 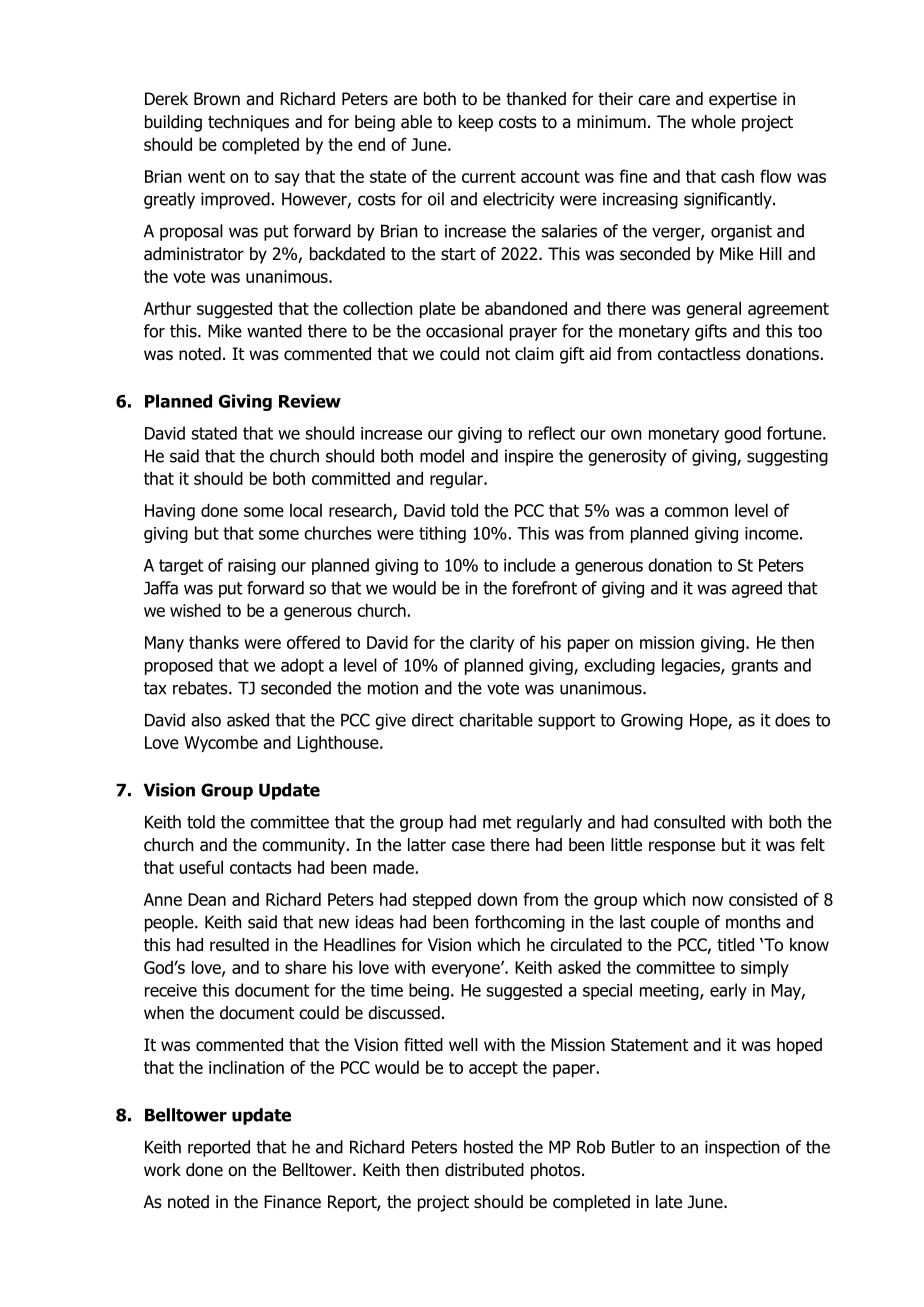 I want to click on techniques, so click(x=248, y=123).
